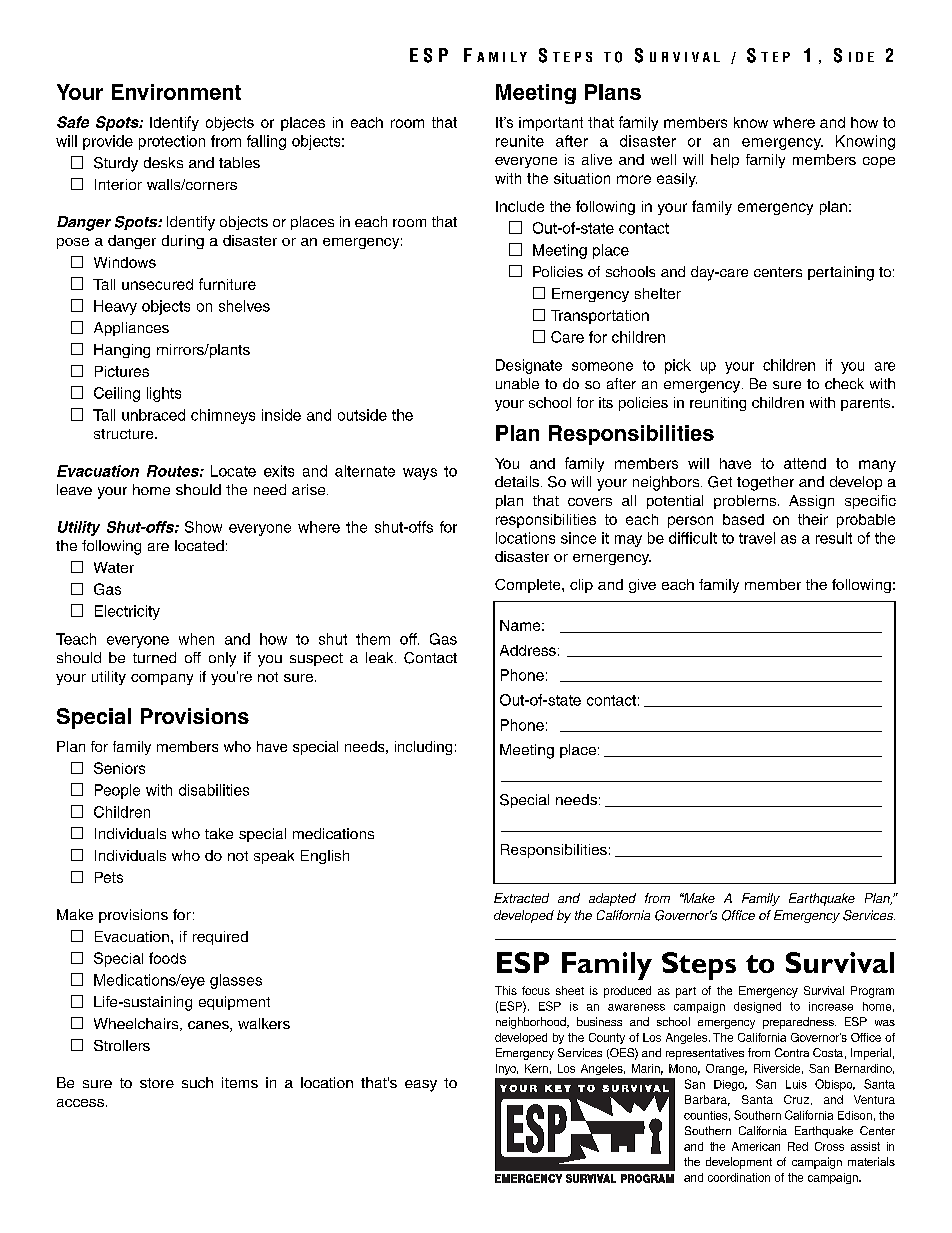 Image resolution: width=952 pixels, height=1233 pixels. I want to click on details, so click(518, 481).
